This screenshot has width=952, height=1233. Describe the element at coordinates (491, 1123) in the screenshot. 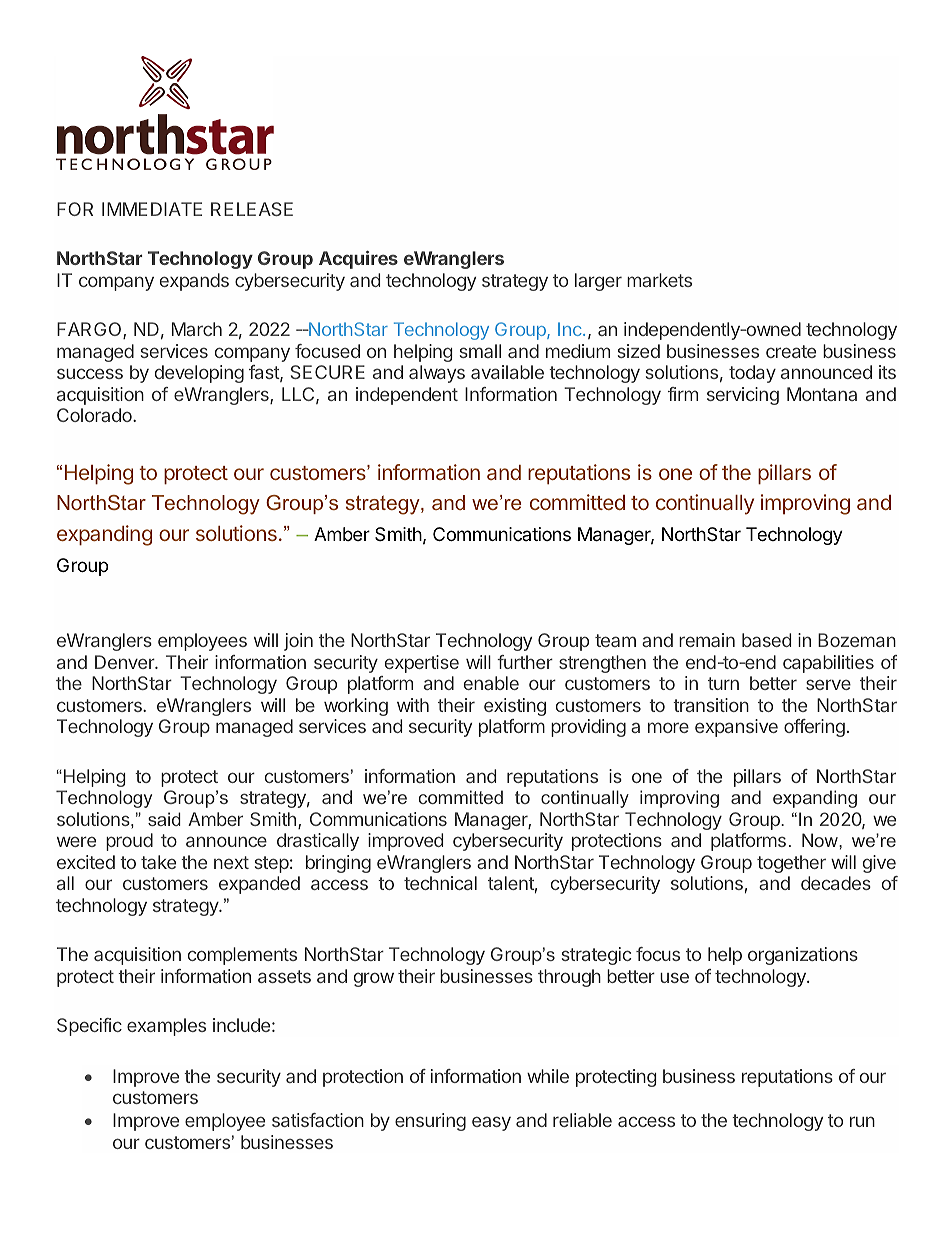

I see `easy` at that location.
